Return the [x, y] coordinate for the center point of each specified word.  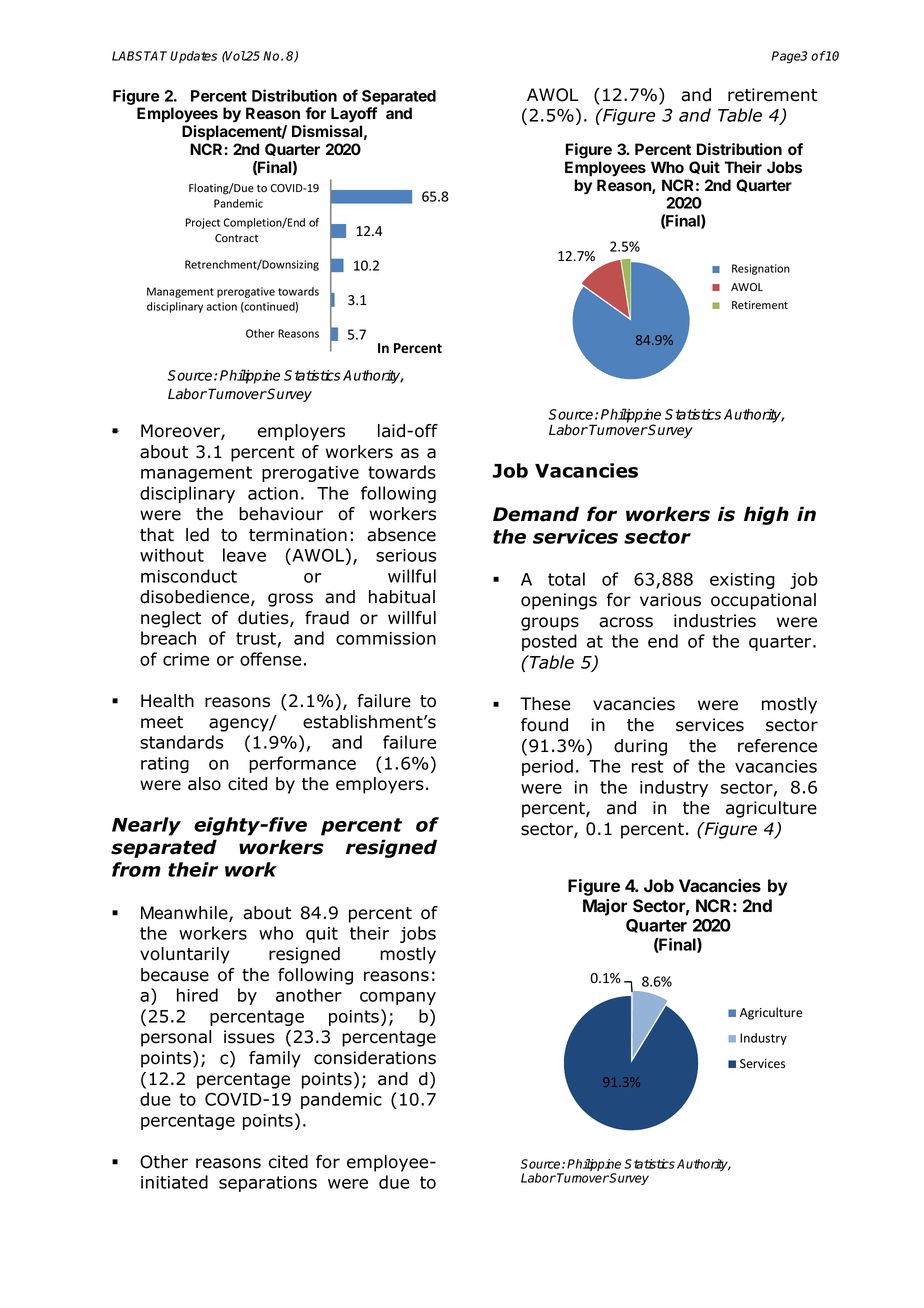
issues [249, 1037]
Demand [536, 514]
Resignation [761, 269]
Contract [236, 238]
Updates [193, 57]
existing [742, 581]
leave [244, 555]
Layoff [354, 115]
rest [647, 766]
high [766, 515]
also [204, 784]
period [547, 767]
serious [406, 555]
